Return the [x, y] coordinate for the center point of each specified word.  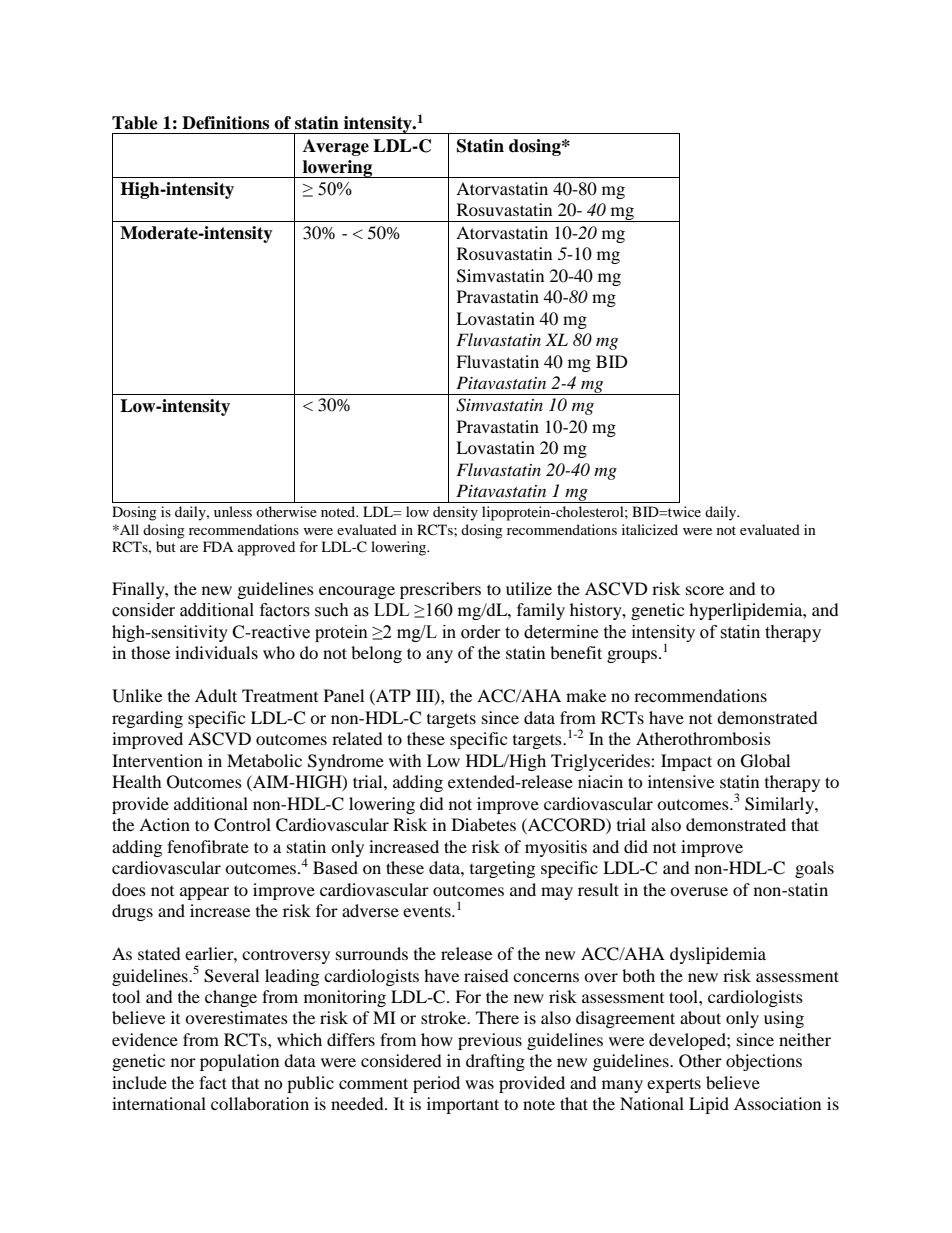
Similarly [780, 805]
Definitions [225, 123]
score [705, 590]
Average [336, 147]
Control [242, 825]
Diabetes [484, 824]
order [481, 632]
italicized [650, 529]
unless [233, 511]
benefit [576, 652]
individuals [216, 652]
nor [183, 1062]
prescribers [440, 590]
